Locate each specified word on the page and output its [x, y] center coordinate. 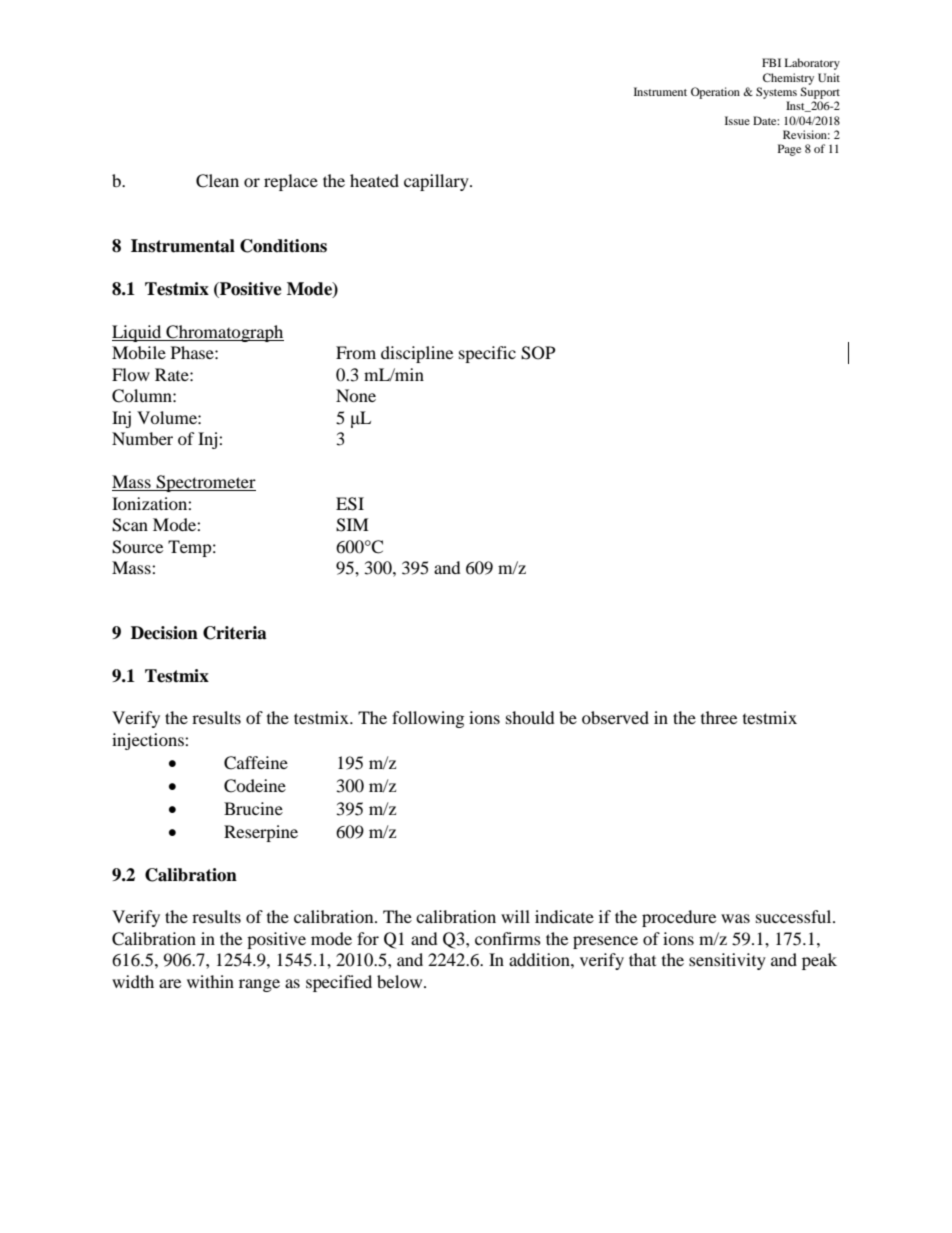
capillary [437, 182]
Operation [715, 93]
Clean [217, 181]
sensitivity [727, 961]
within [210, 981]
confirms [508, 938]
